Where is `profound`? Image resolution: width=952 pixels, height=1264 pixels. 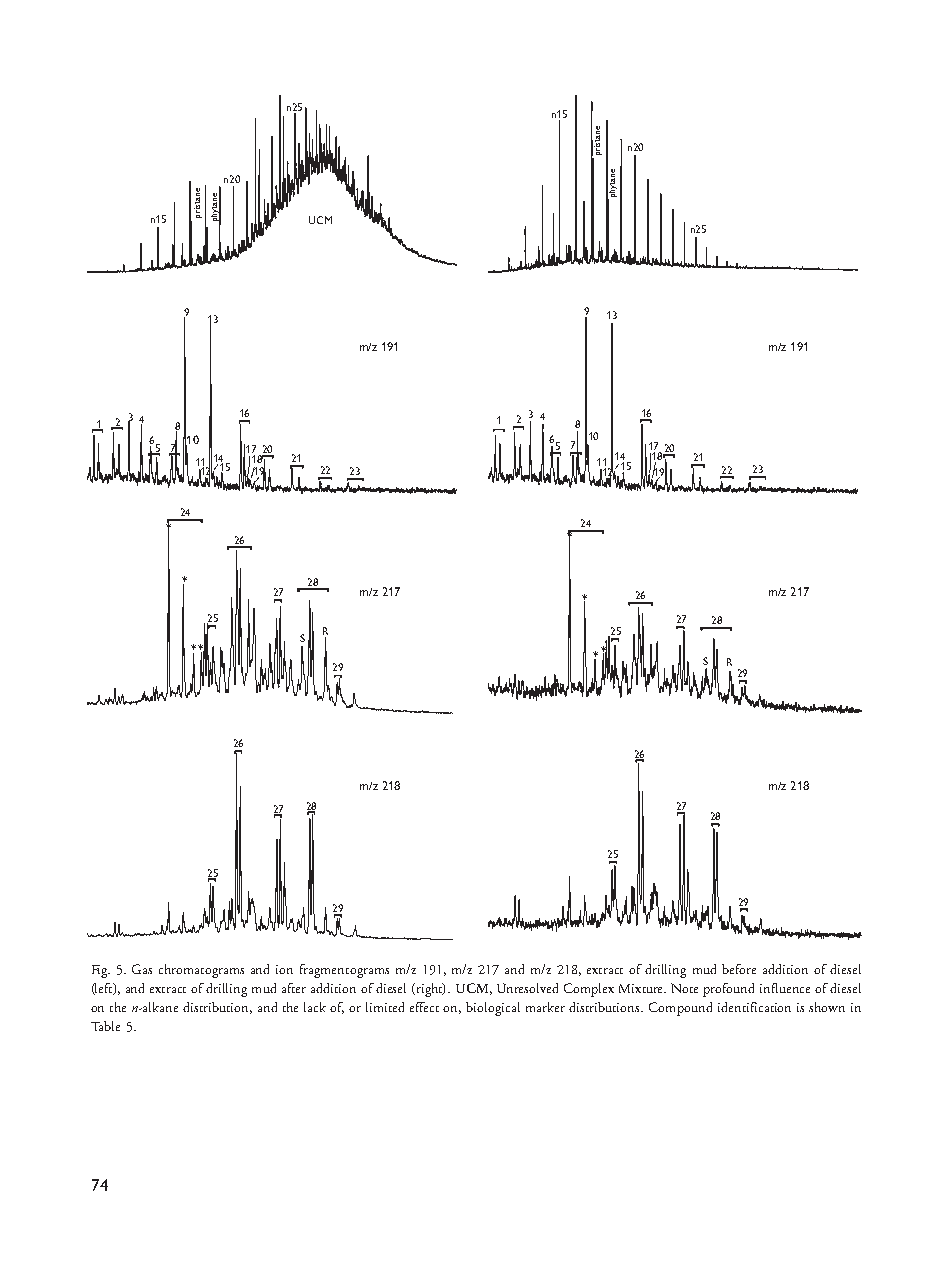
profound is located at coordinates (728, 990).
